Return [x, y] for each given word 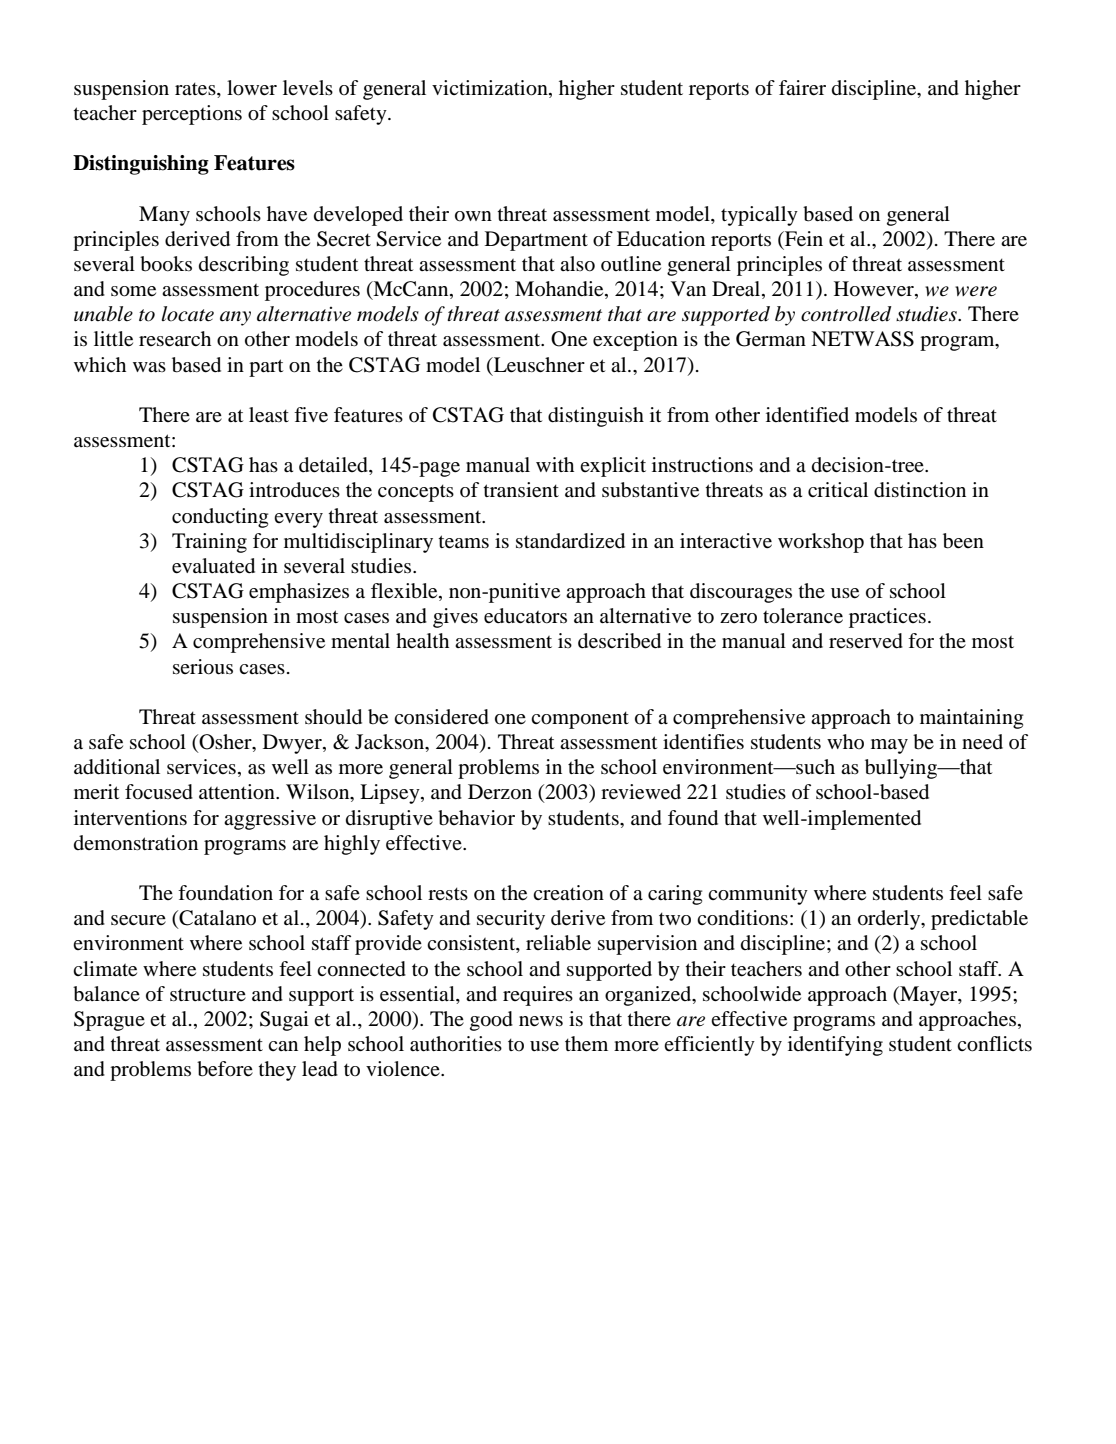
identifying [835, 1046]
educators [525, 616]
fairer [802, 88]
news [541, 1021]
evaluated [213, 566]
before [225, 1069]
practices [887, 618]
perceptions [192, 115]
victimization [491, 88]
